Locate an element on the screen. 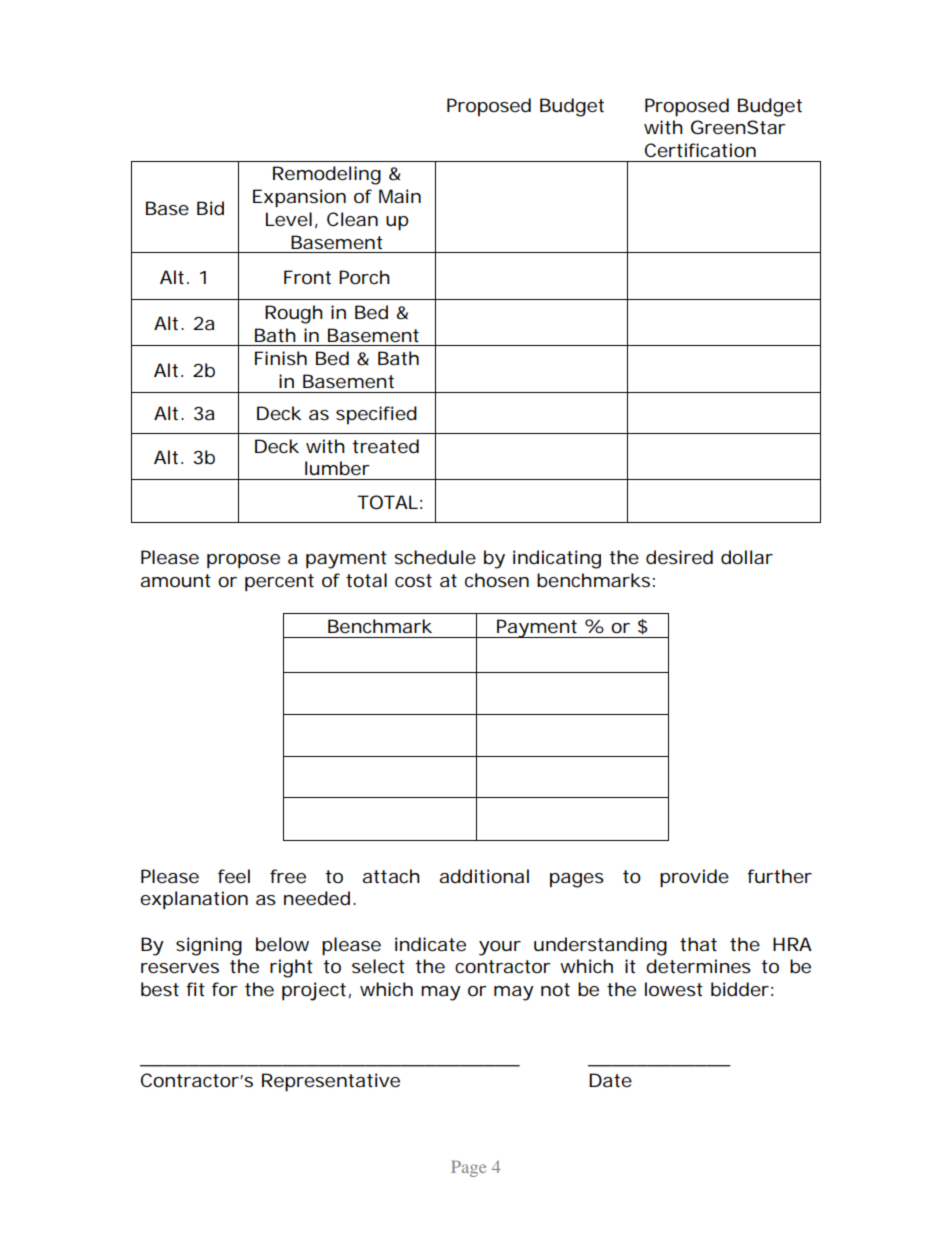 The width and height of the screenshot is (952, 1233). dollar is located at coordinates (747, 557).
